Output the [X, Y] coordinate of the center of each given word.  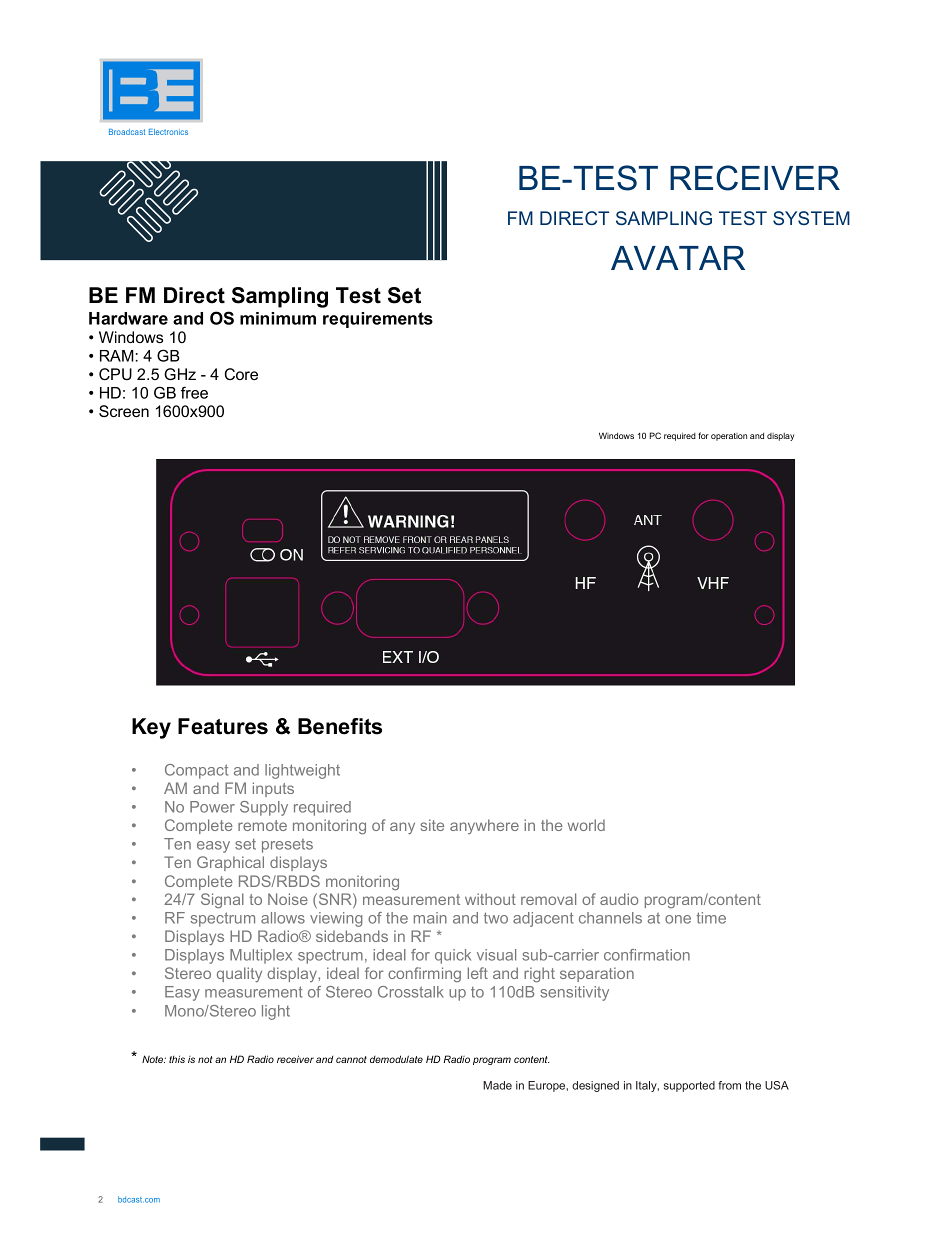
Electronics [168, 132]
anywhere [484, 826]
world [586, 825]
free [194, 392]
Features [223, 726]
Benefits [340, 726]
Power [212, 807]
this [177, 1059]
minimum [278, 318]
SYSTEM [811, 218]
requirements [378, 320]
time [711, 918]
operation [729, 437]
